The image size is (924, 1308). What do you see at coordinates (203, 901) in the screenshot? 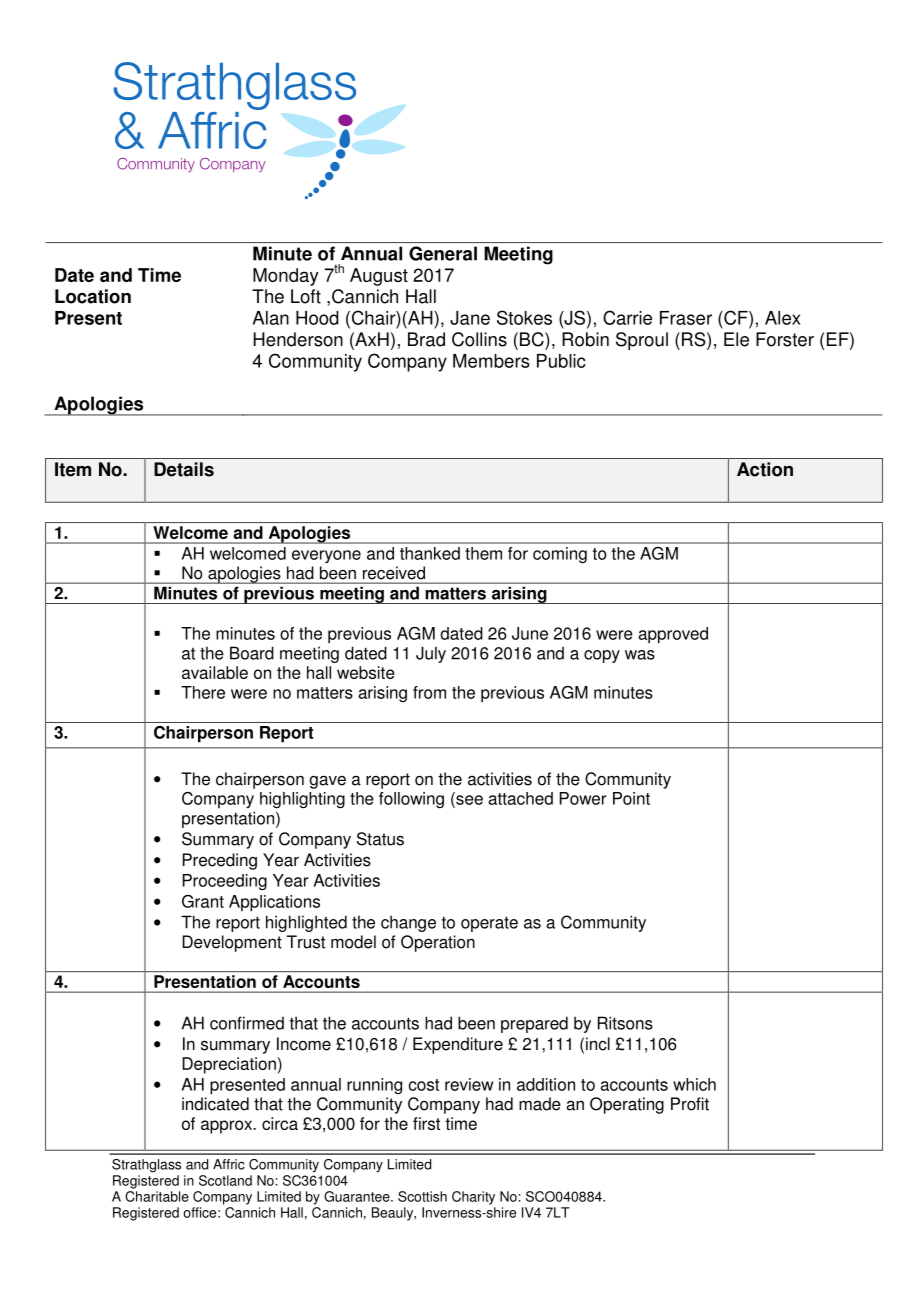
I see `Grant` at bounding box center [203, 901].
